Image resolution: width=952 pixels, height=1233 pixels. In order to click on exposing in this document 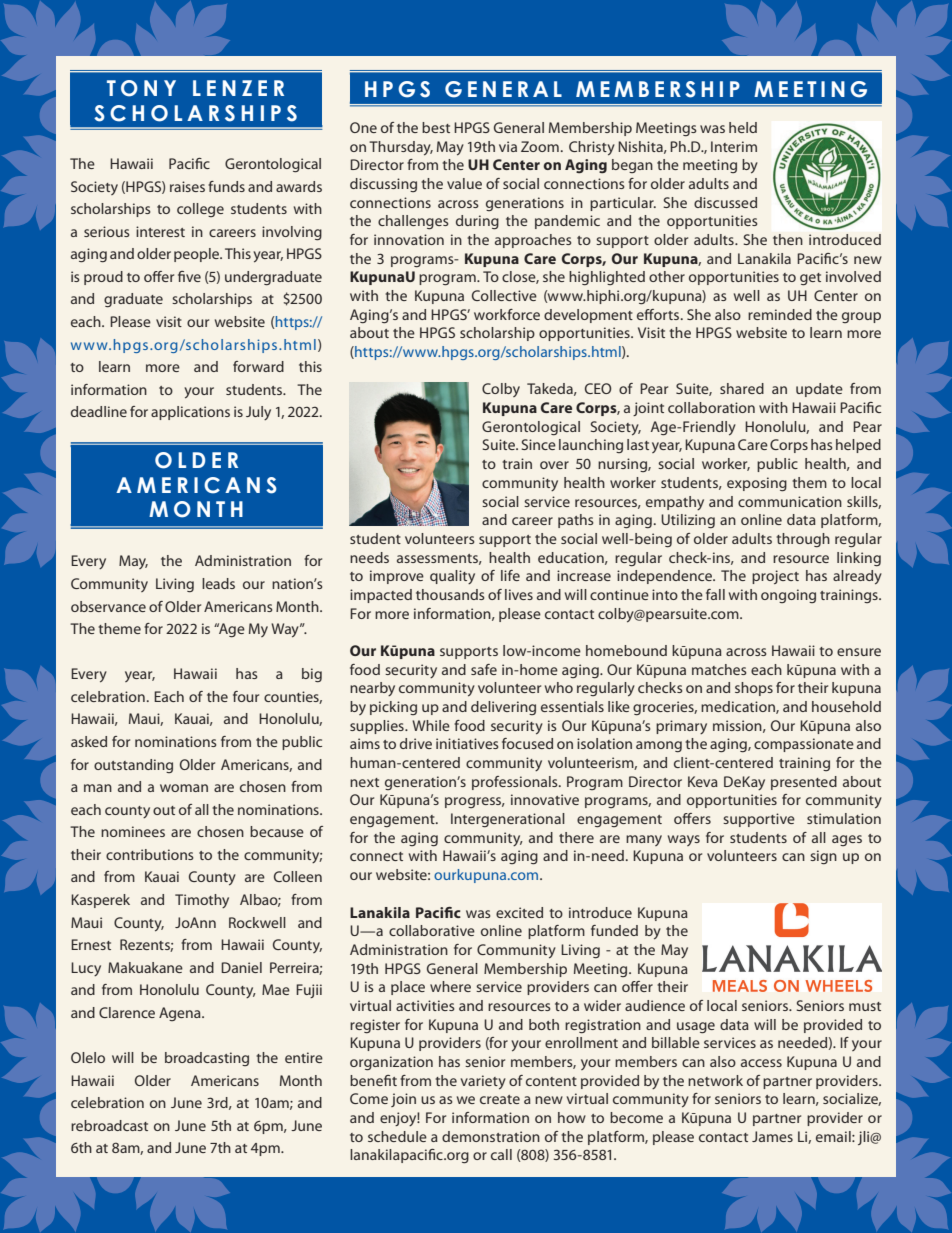, I will do `click(757, 484)`.
